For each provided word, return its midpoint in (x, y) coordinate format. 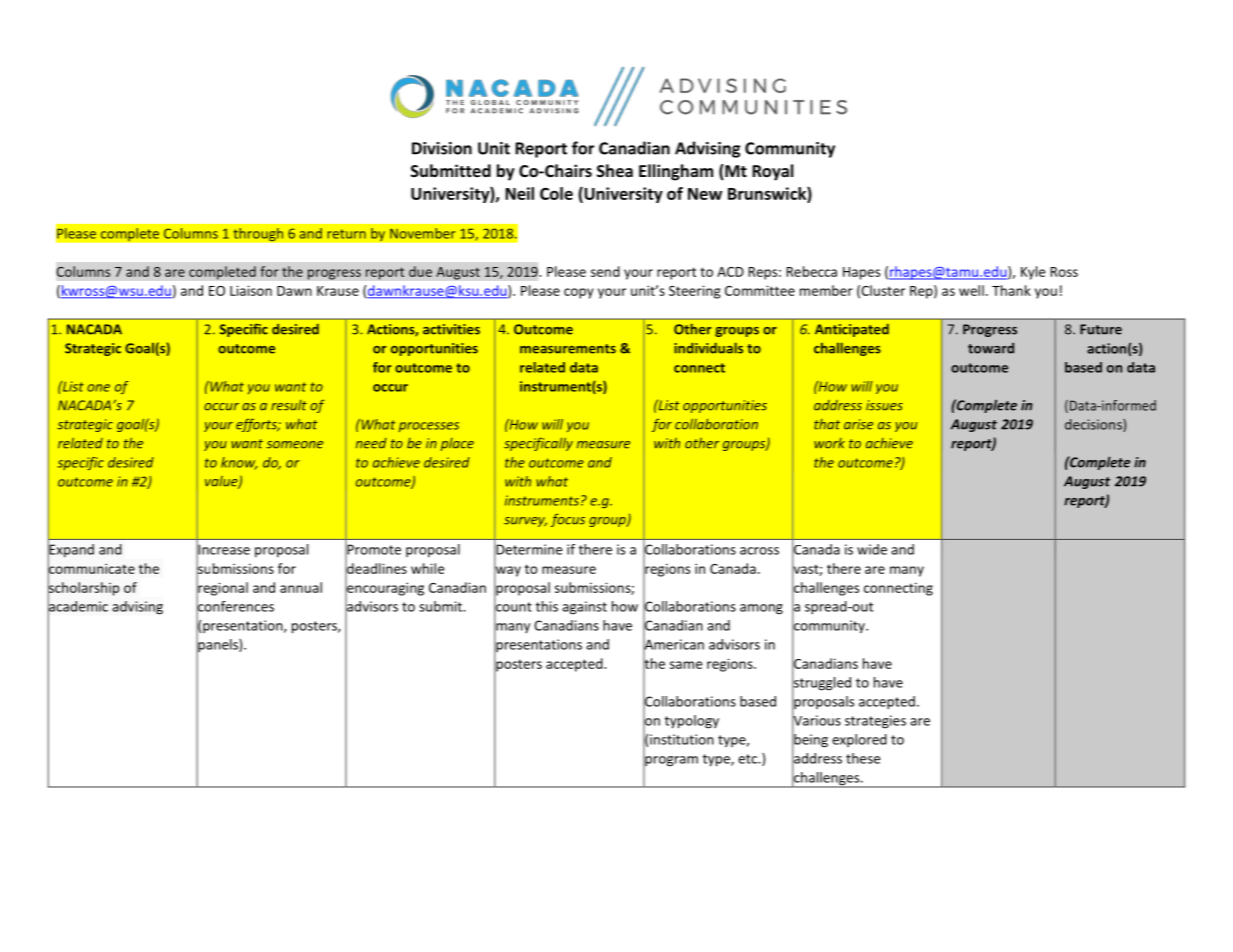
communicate (91, 568)
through (258, 235)
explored (859, 740)
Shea (615, 170)
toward (991, 348)
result (289, 405)
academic (78, 606)
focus (568, 520)
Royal (773, 172)
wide (872, 549)
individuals (708, 348)
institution (682, 739)
